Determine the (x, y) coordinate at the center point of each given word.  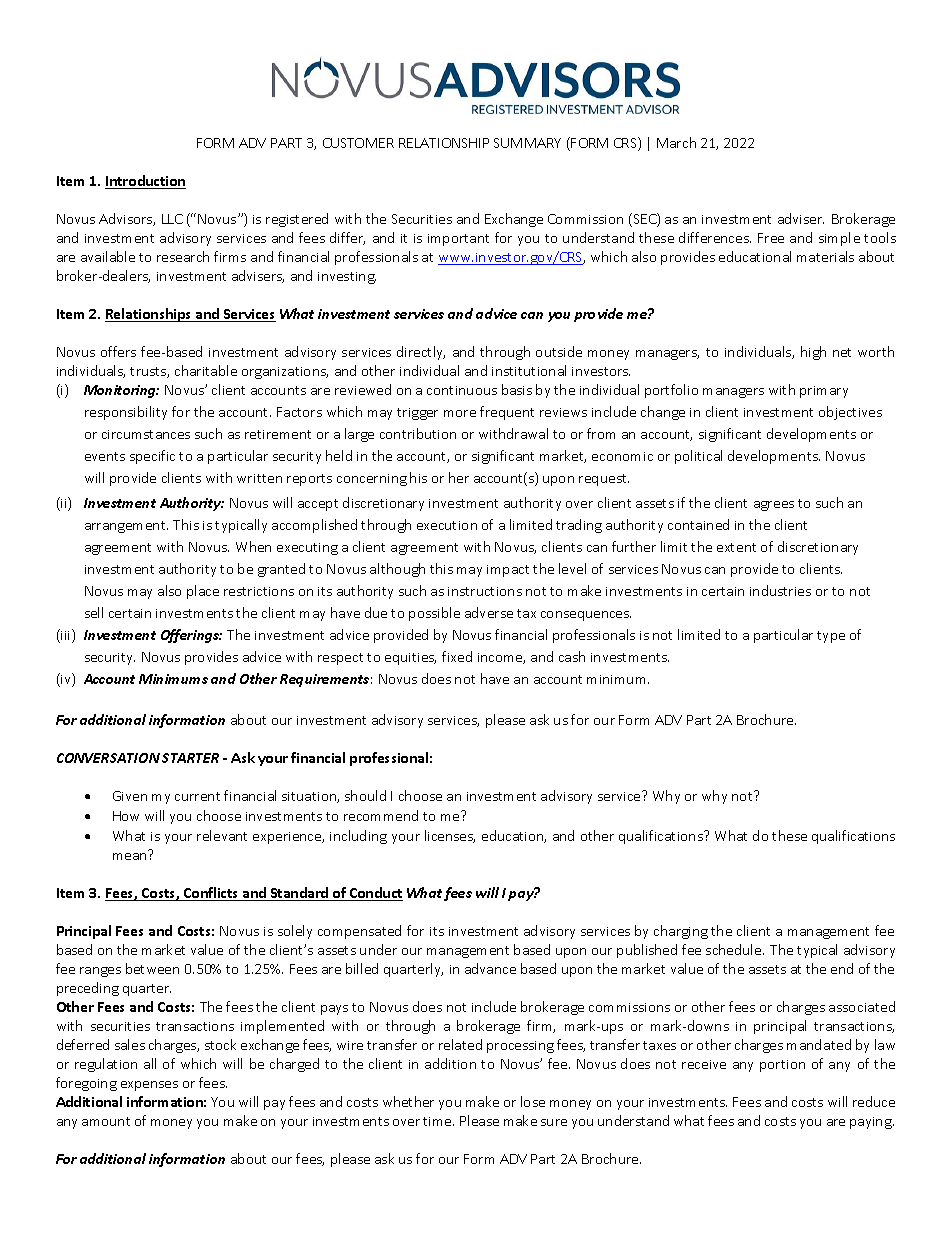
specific (152, 457)
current (197, 796)
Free (771, 238)
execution (447, 525)
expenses (149, 1086)
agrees (774, 506)
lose (533, 1101)
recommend (381, 815)
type (831, 637)
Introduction (145, 182)
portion (782, 1066)
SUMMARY (527, 143)
